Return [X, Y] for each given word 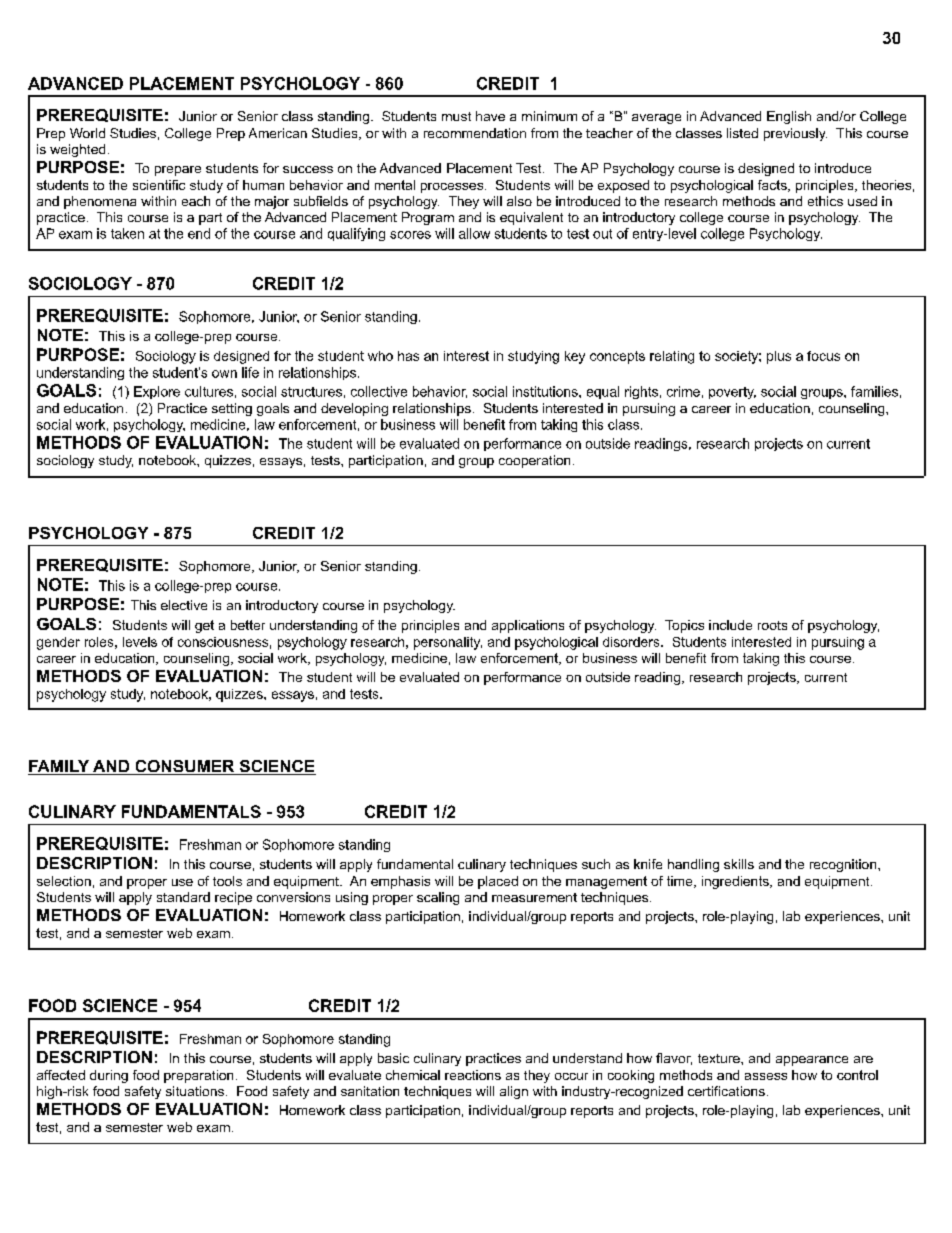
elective [184, 605]
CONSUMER [185, 767]
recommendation [475, 133]
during [109, 1076]
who [380, 356]
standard [183, 897]
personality [448, 643]
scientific [159, 185]
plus [779, 357]
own [224, 374]
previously [795, 134]
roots [772, 625]
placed [498, 882]
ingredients [736, 882]
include [730, 625]
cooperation [534, 461]
